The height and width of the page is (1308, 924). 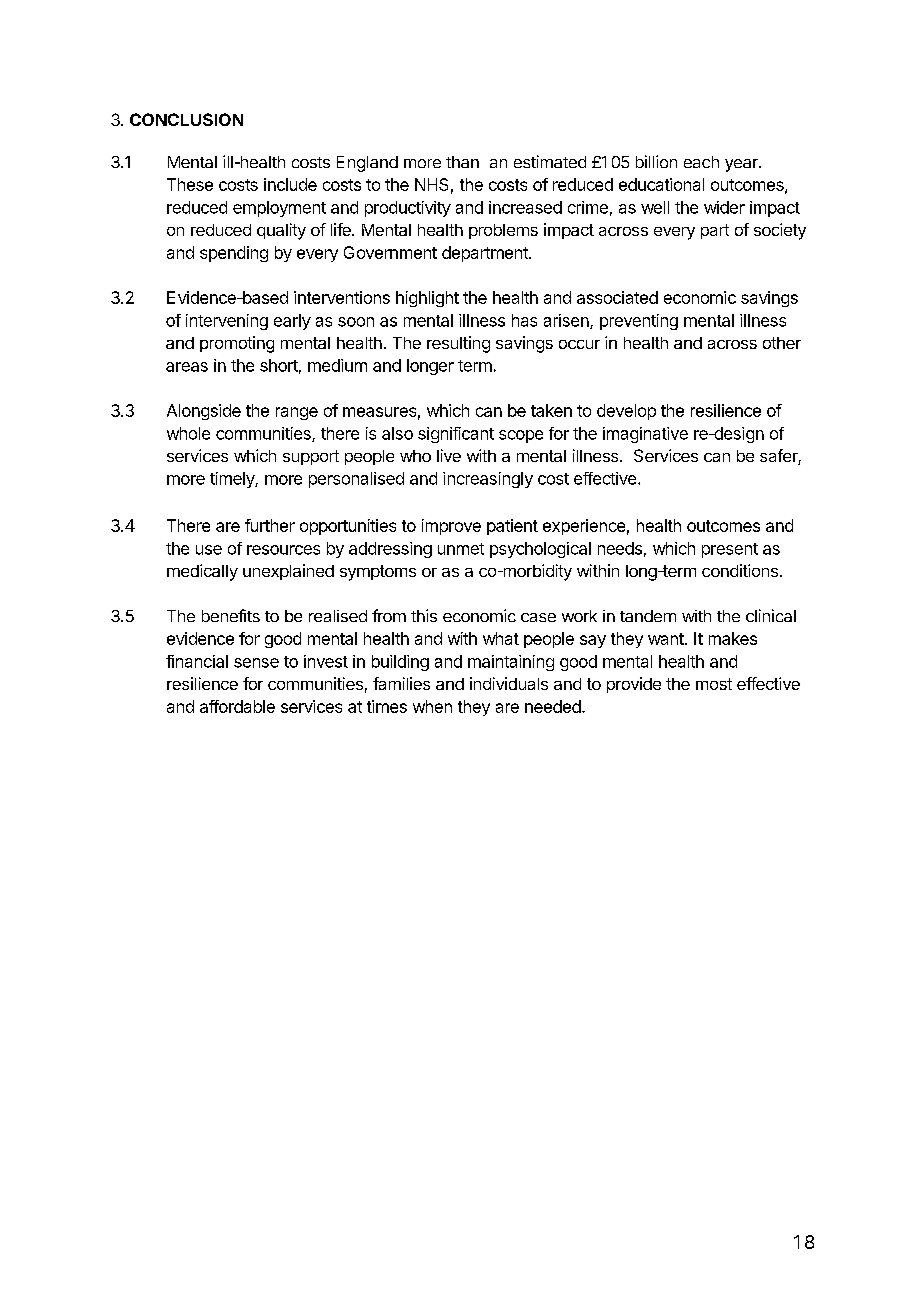 I want to click on range, so click(x=297, y=413).
